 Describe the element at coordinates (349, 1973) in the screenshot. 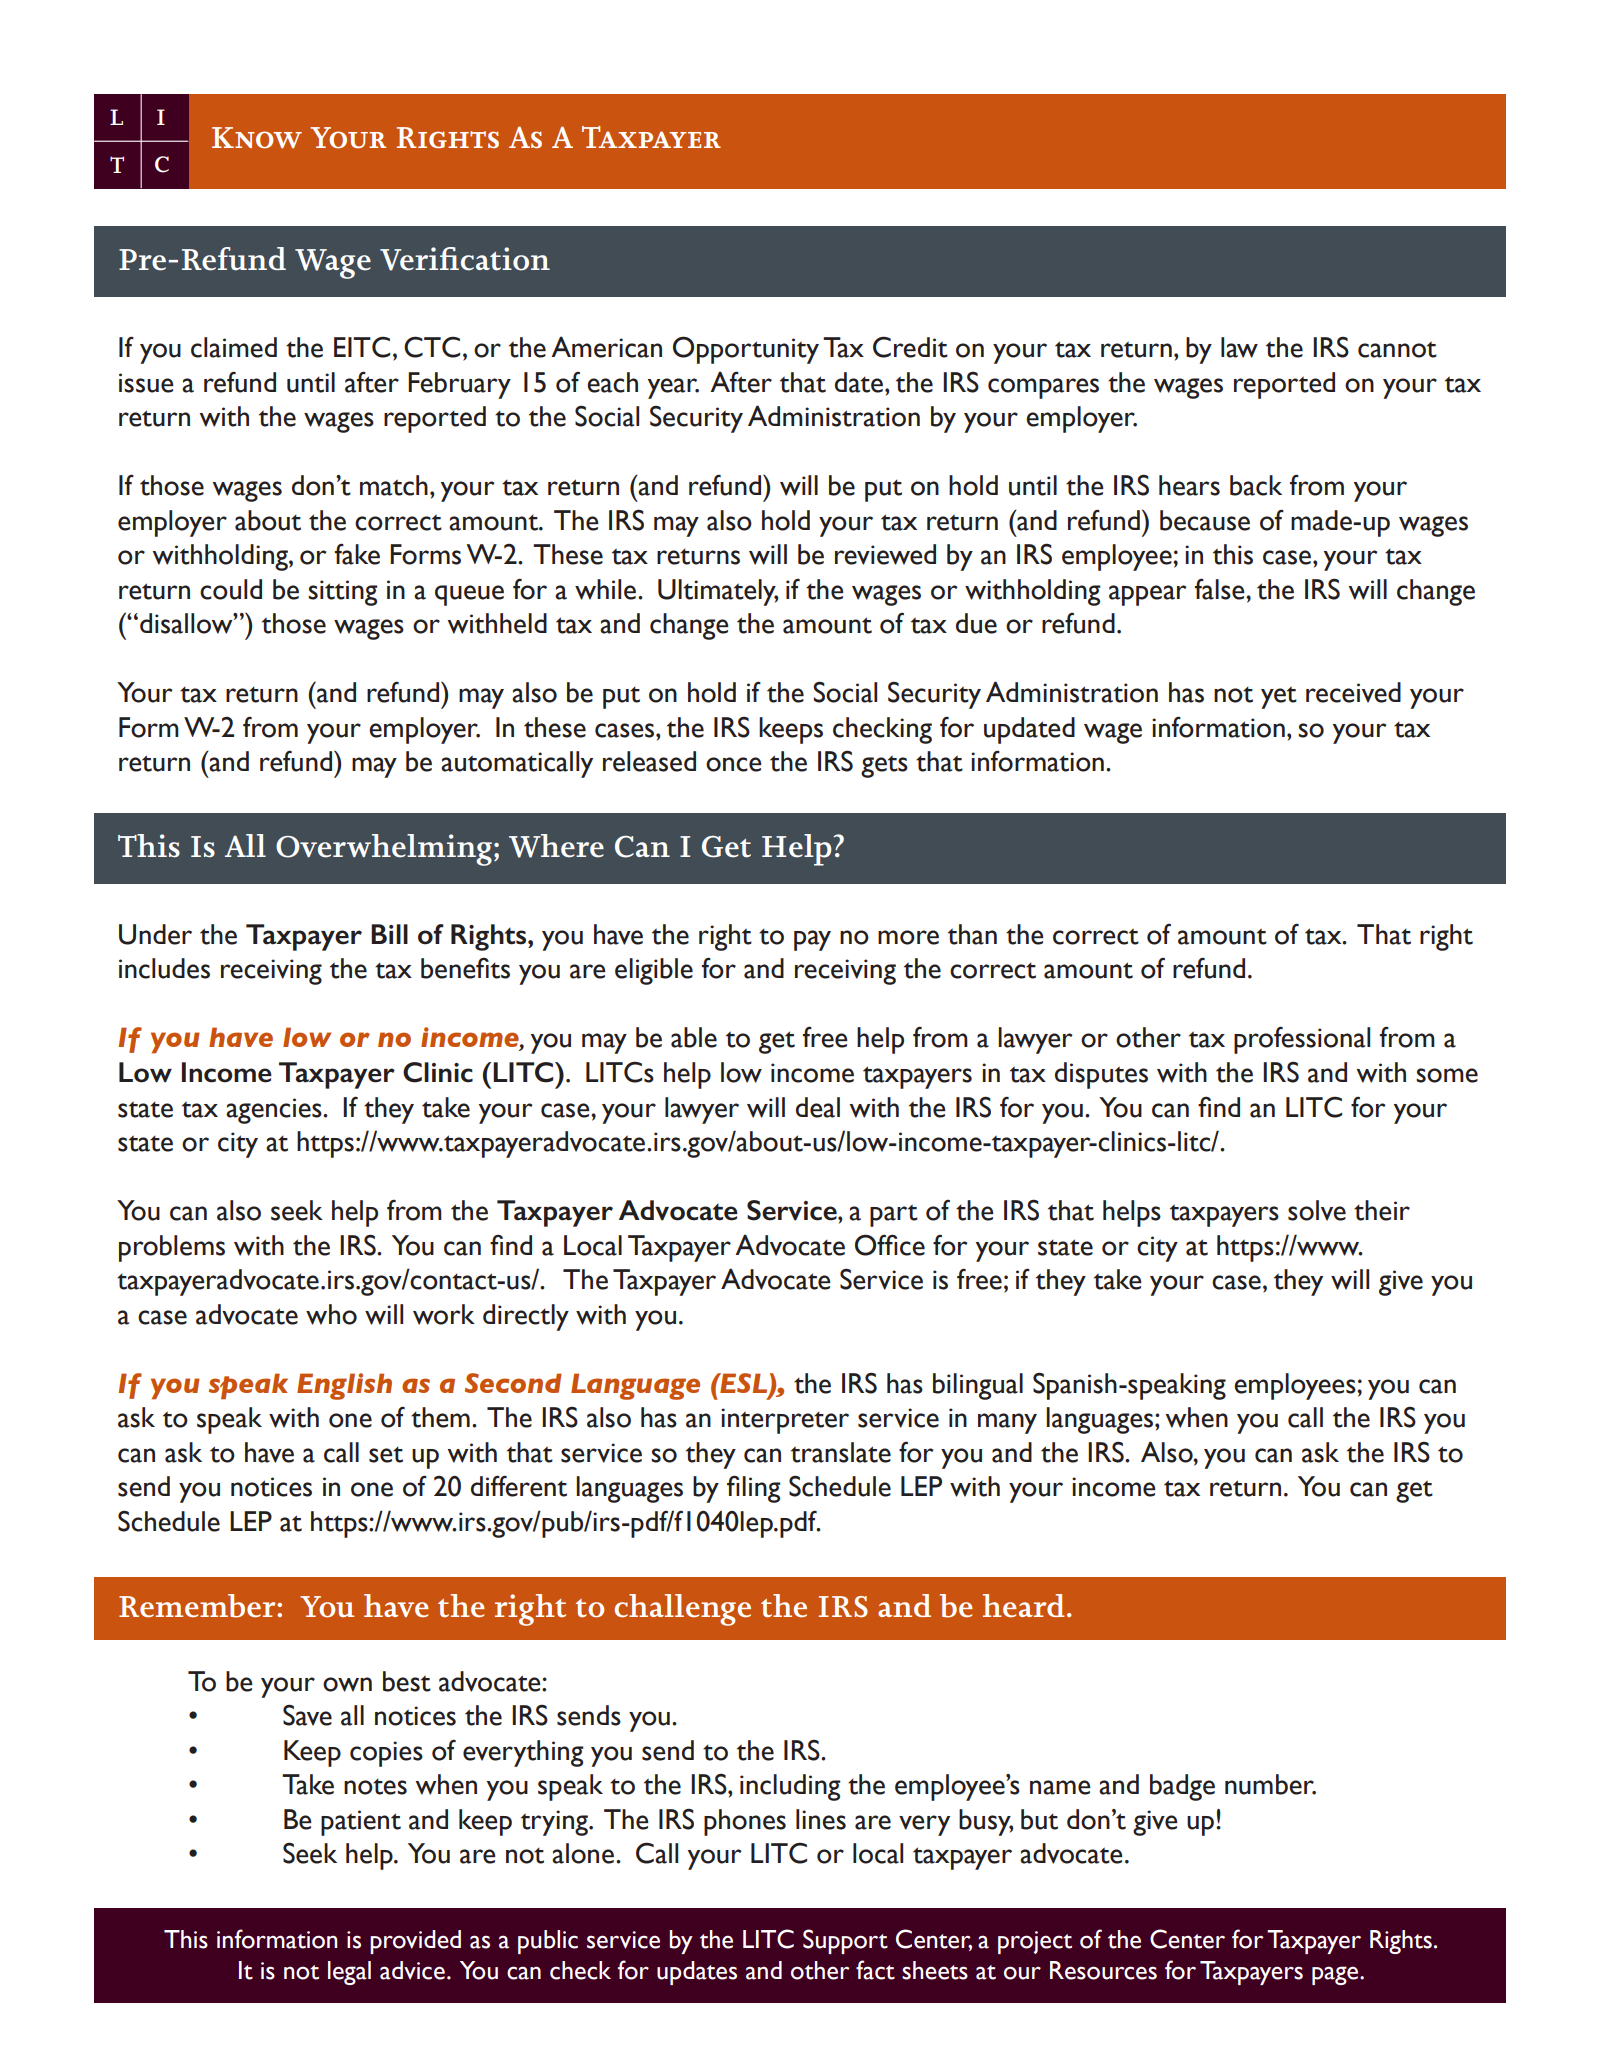

I see `legal` at that location.
